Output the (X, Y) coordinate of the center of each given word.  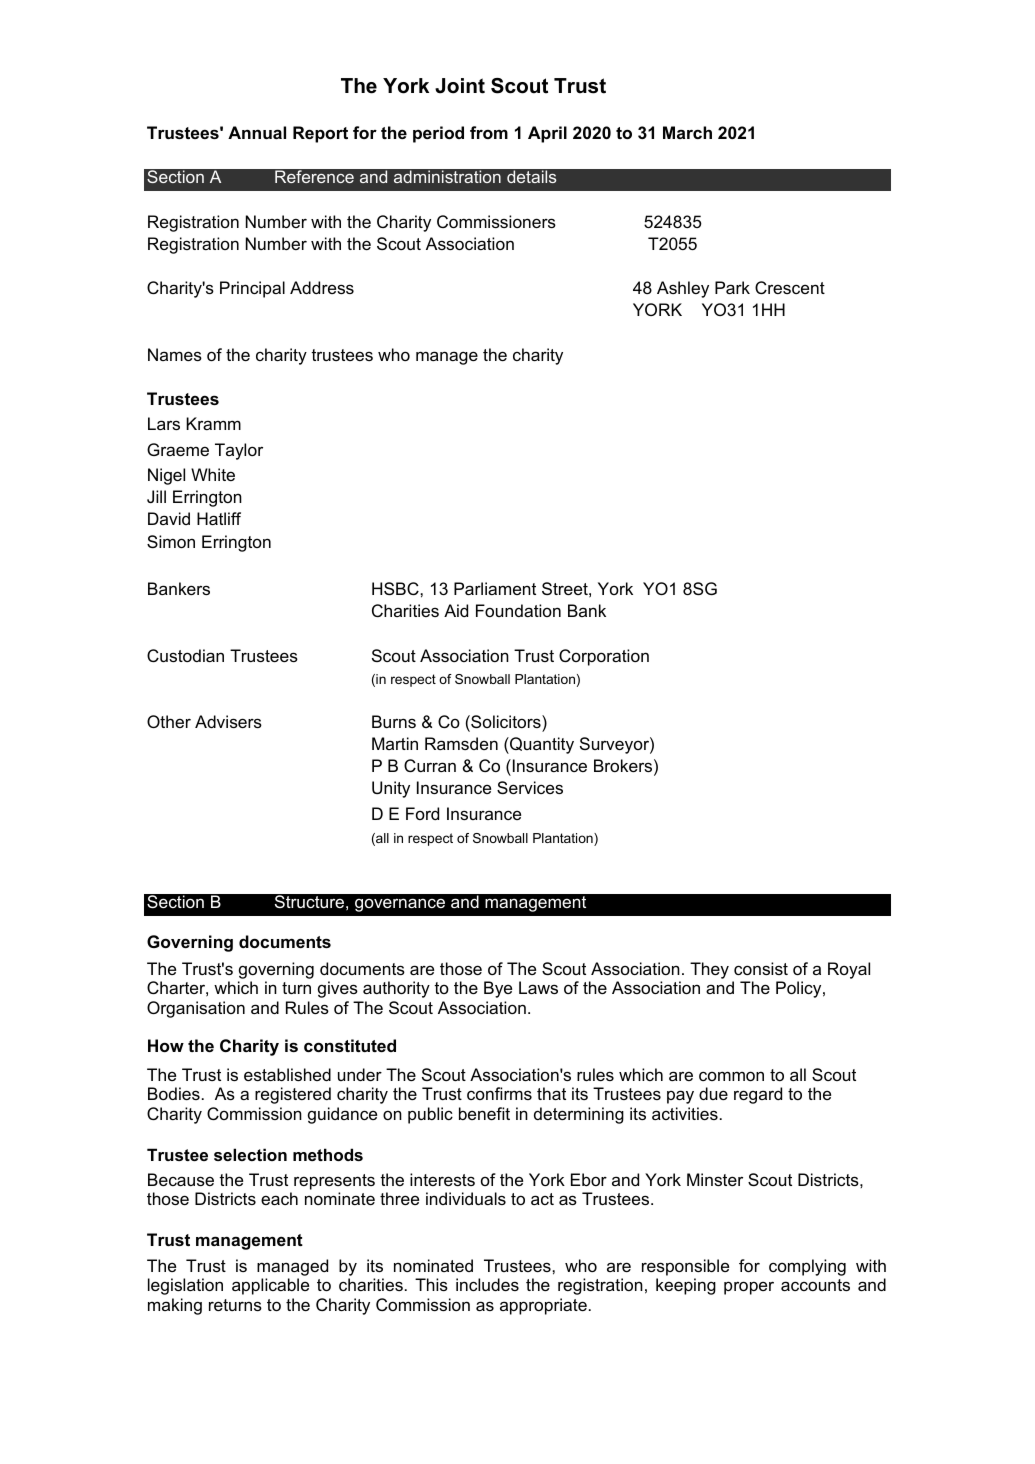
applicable (270, 1286)
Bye (498, 989)
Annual (257, 132)
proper (749, 1288)
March (687, 132)
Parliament (495, 588)
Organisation (196, 1009)
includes (487, 1284)
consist (761, 968)
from (489, 132)
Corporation (604, 657)
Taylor (239, 451)
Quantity (541, 745)
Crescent (790, 287)
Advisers (228, 721)
